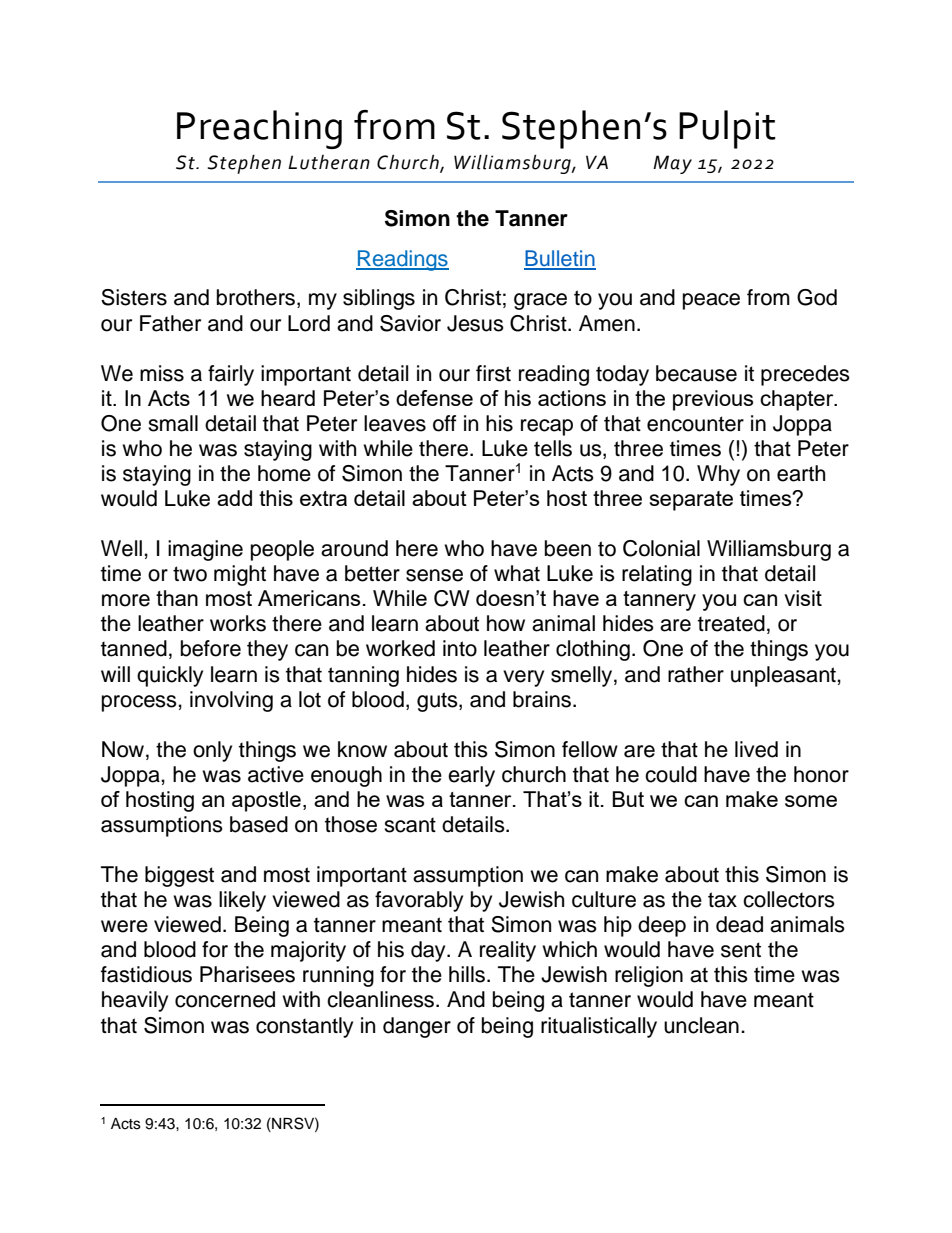 The width and height of the screenshot is (952, 1233). Describe the element at coordinates (727, 129) in the screenshot. I see `Pulpit` at that location.
